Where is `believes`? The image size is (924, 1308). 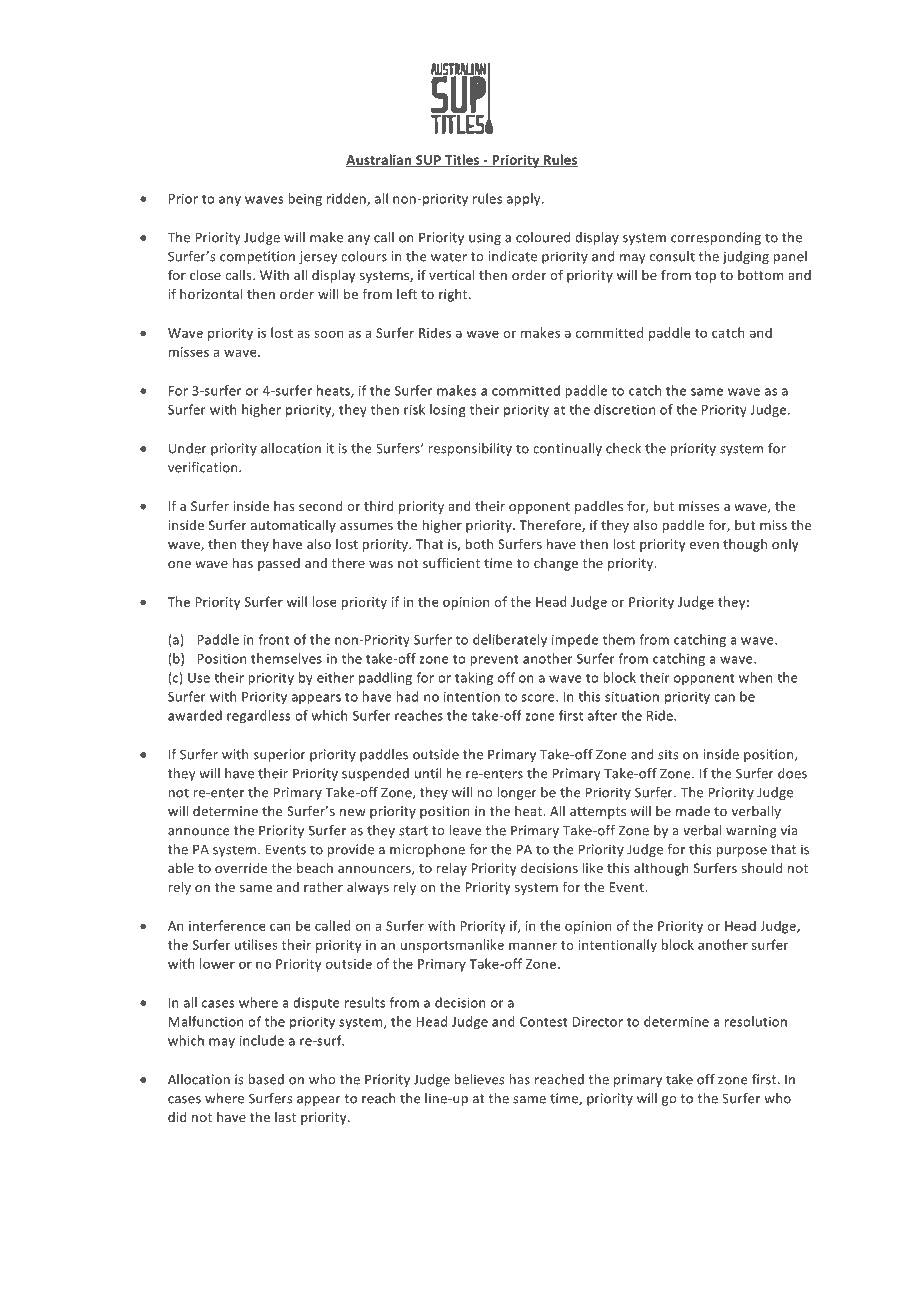 believes is located at coordinates (480, 1079).
